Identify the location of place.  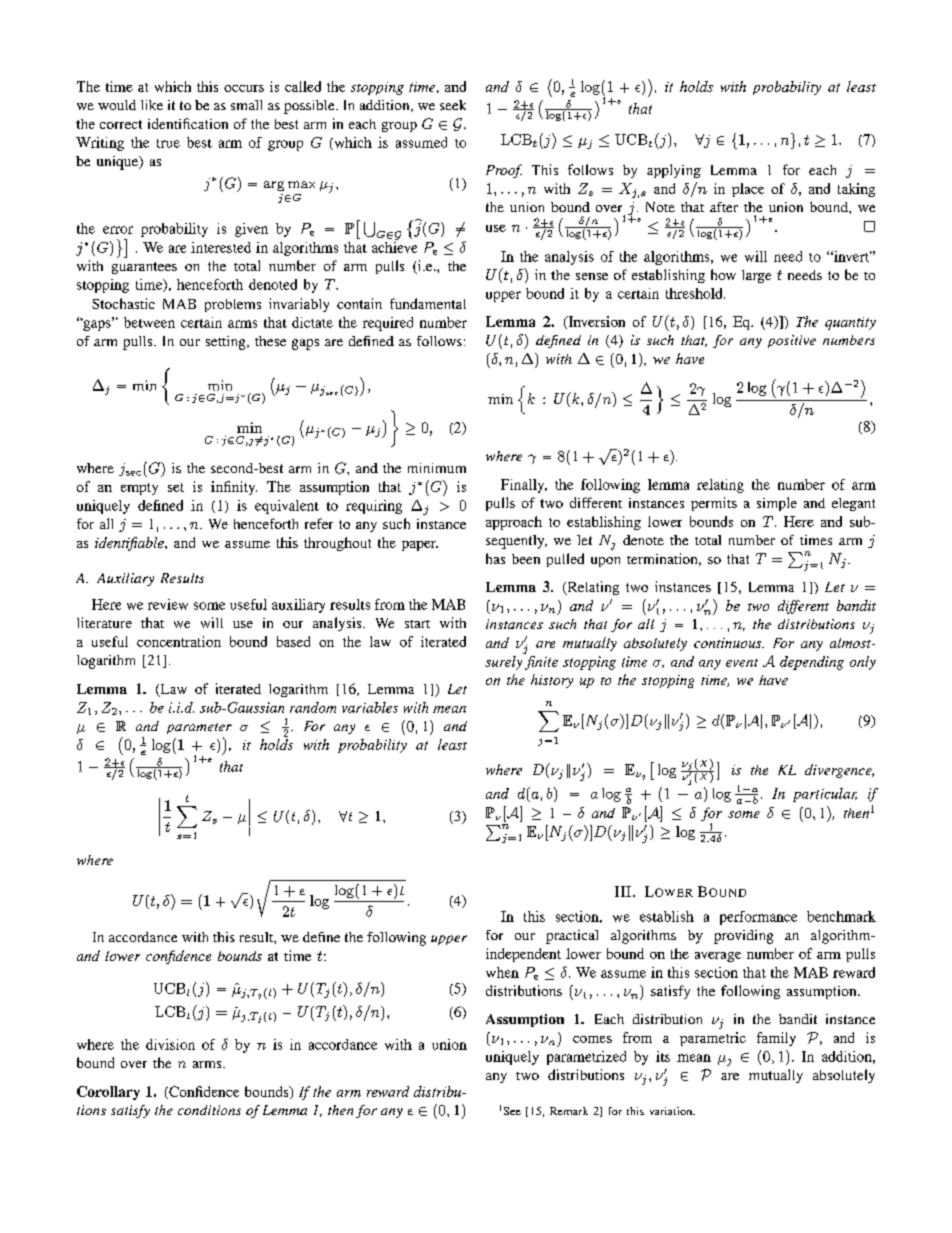
(748, 190).
